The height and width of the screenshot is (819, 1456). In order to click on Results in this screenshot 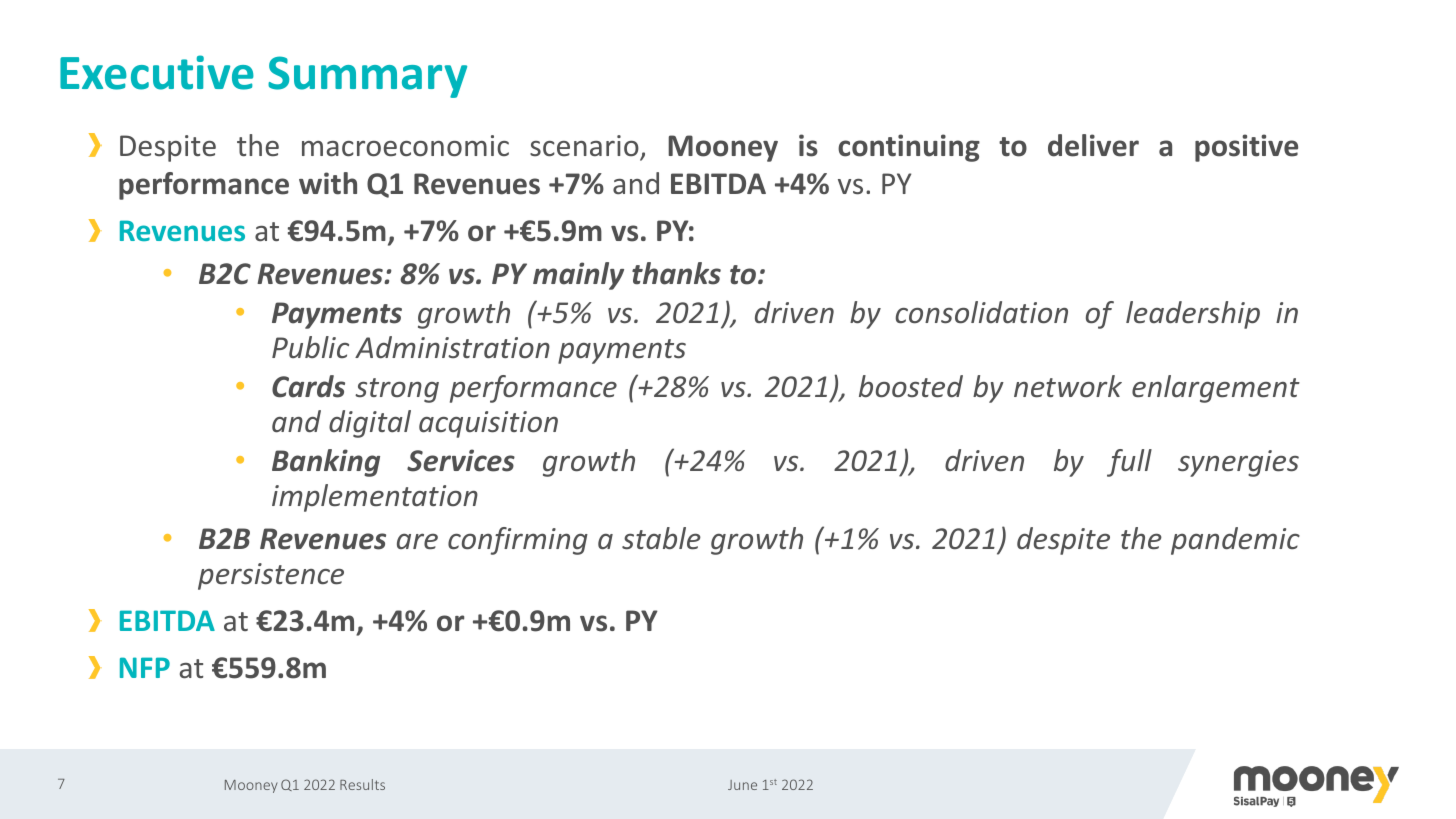, I will do `click(362, 784)`.
